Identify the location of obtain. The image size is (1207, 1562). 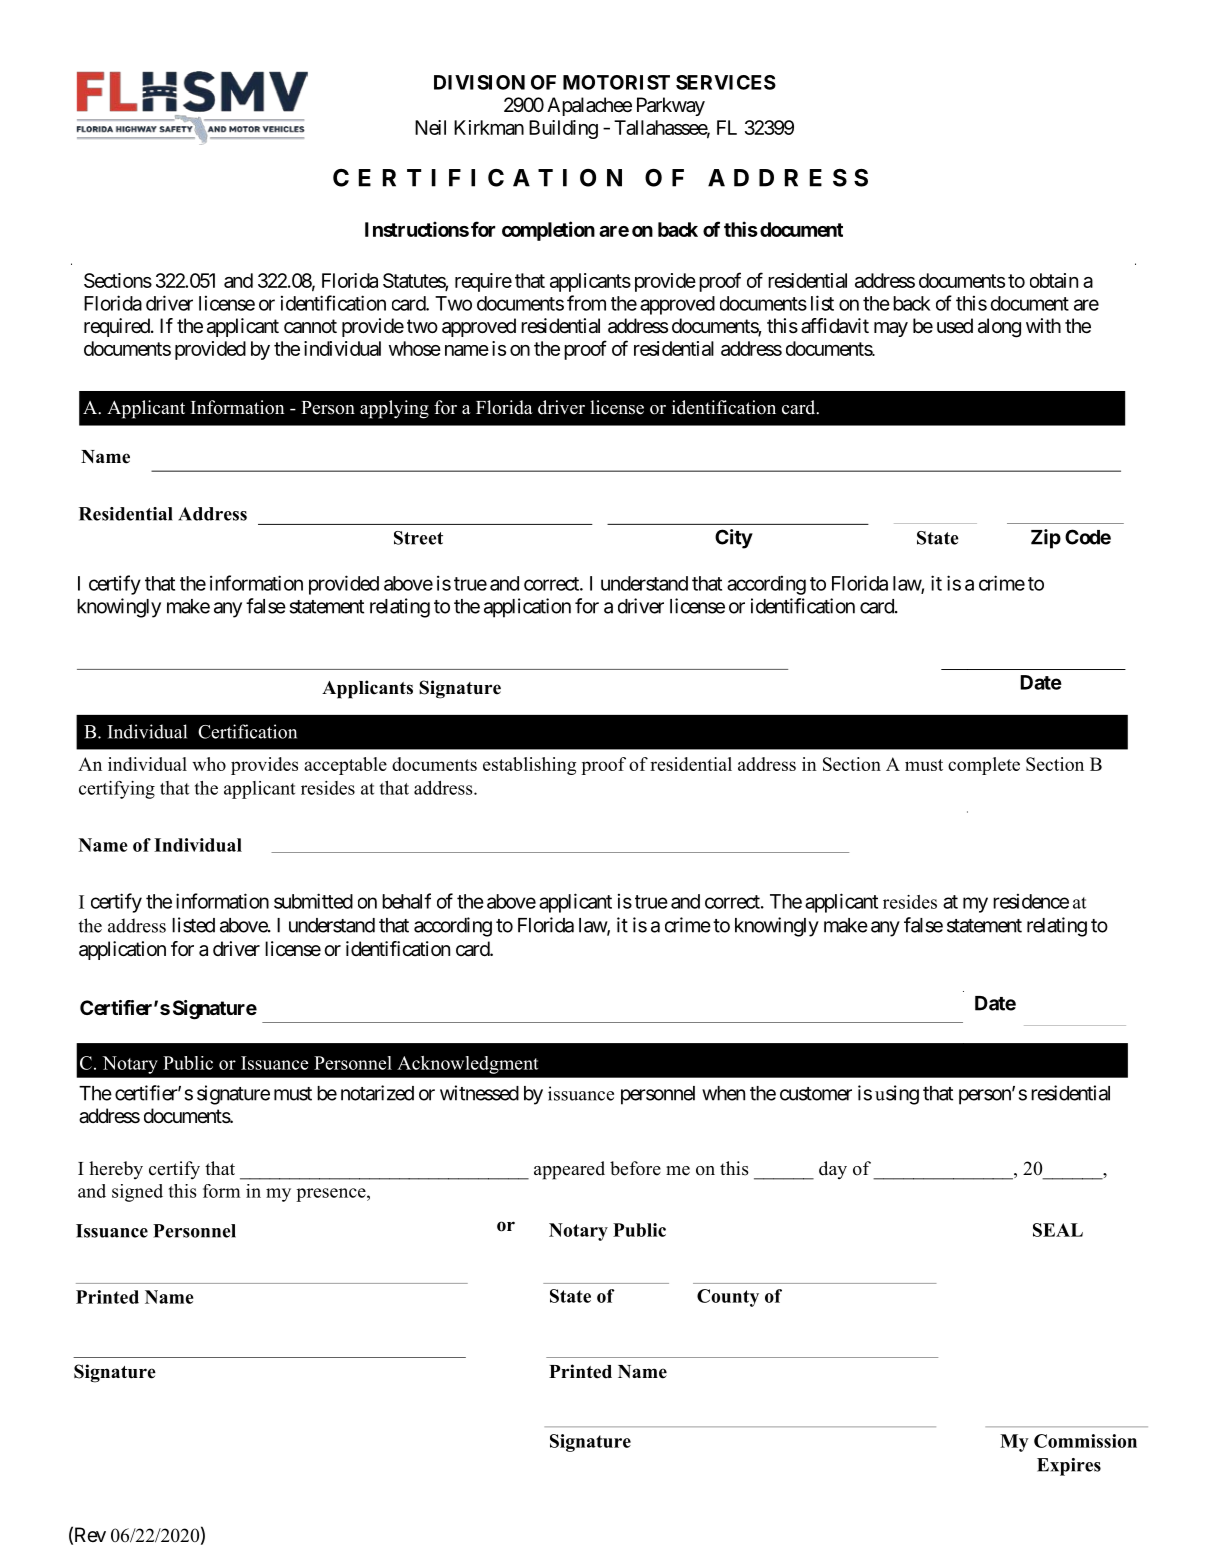
(1054, 280).
